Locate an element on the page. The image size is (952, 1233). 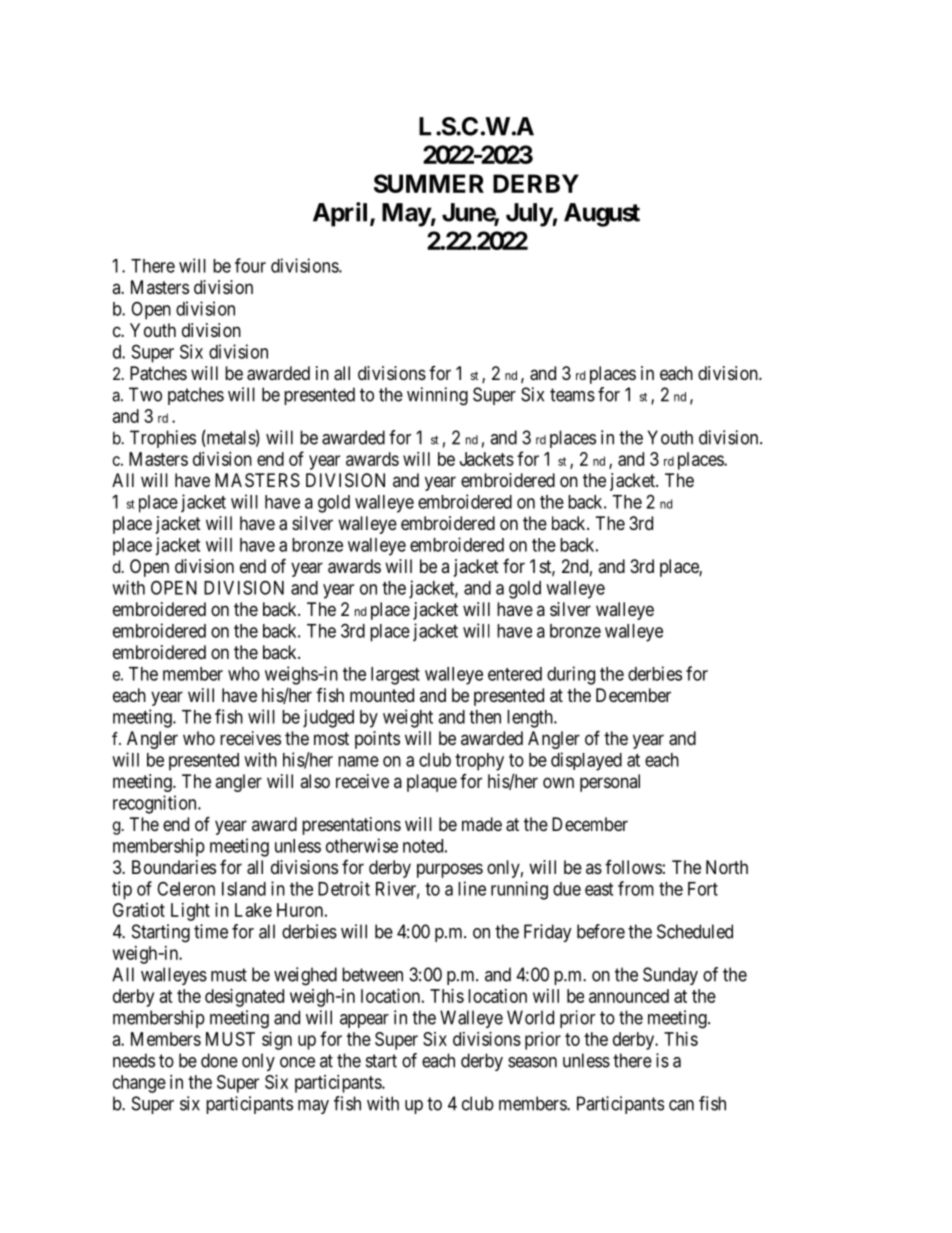
four is located at coordinates (250, 265).
